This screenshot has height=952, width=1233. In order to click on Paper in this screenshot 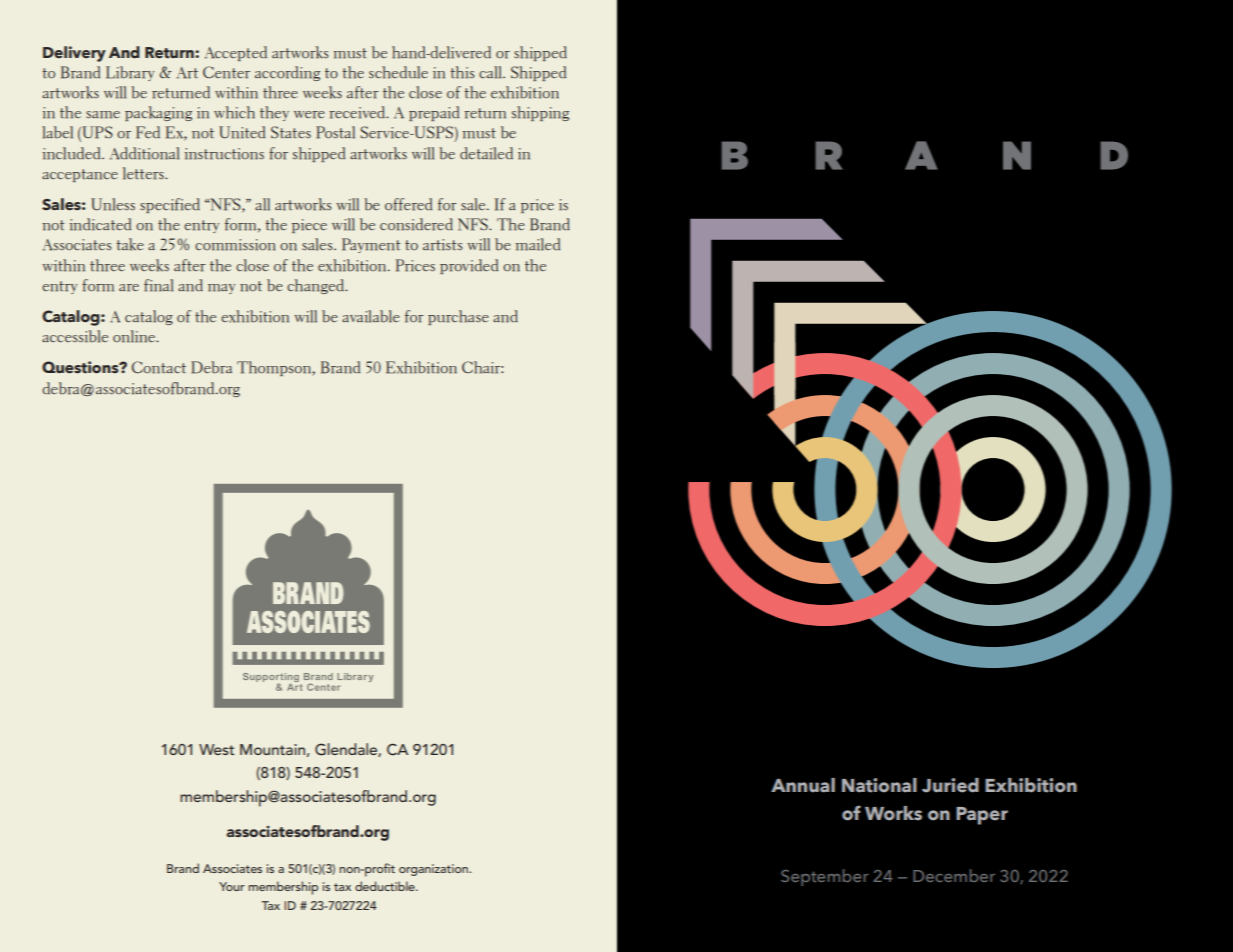, I will do `click(982, 816)`.
